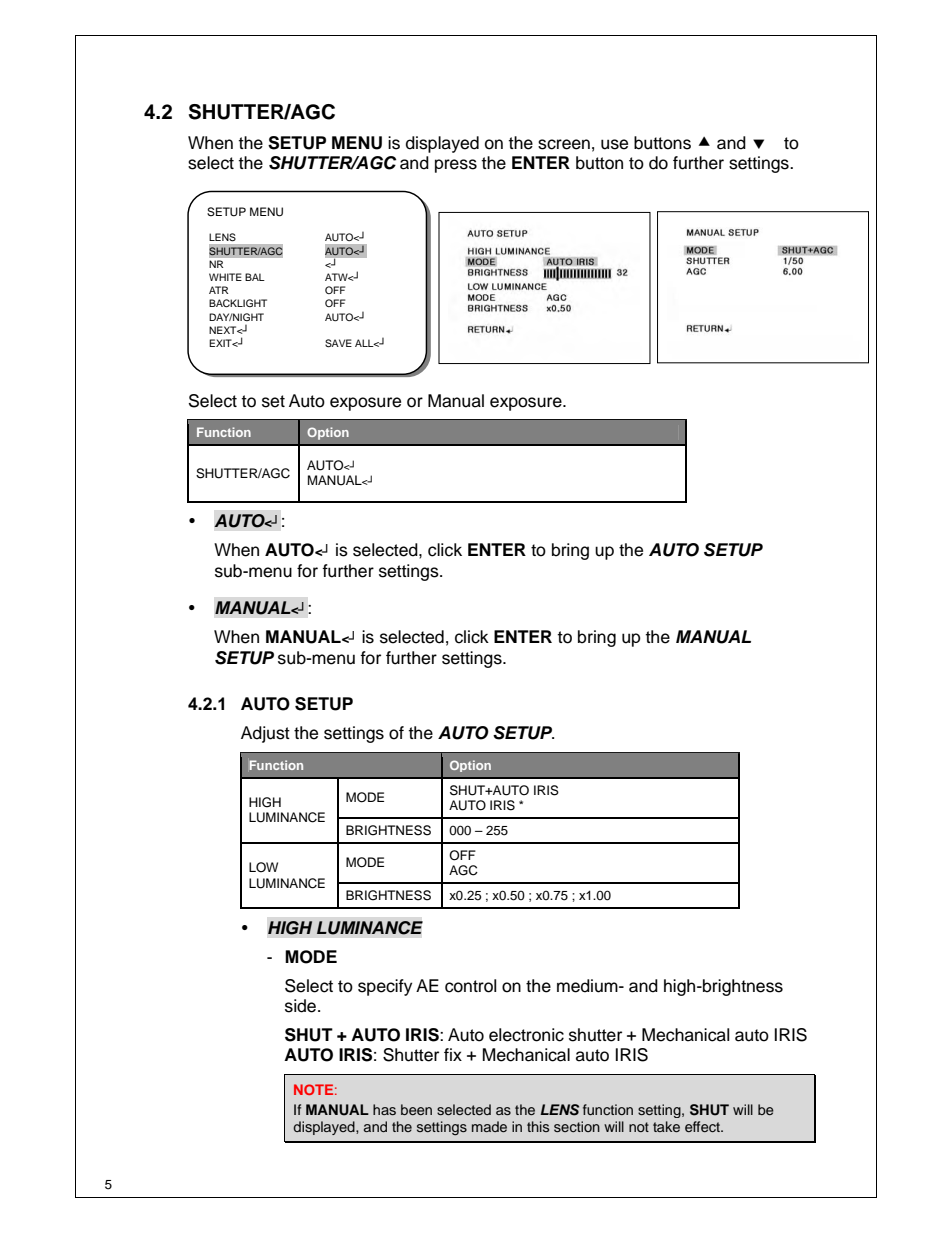 This page has height=1233, width=952. What do you see at coordinates (300, 1006) in the page?
I see `side` at bounding box center [300, 1006].
